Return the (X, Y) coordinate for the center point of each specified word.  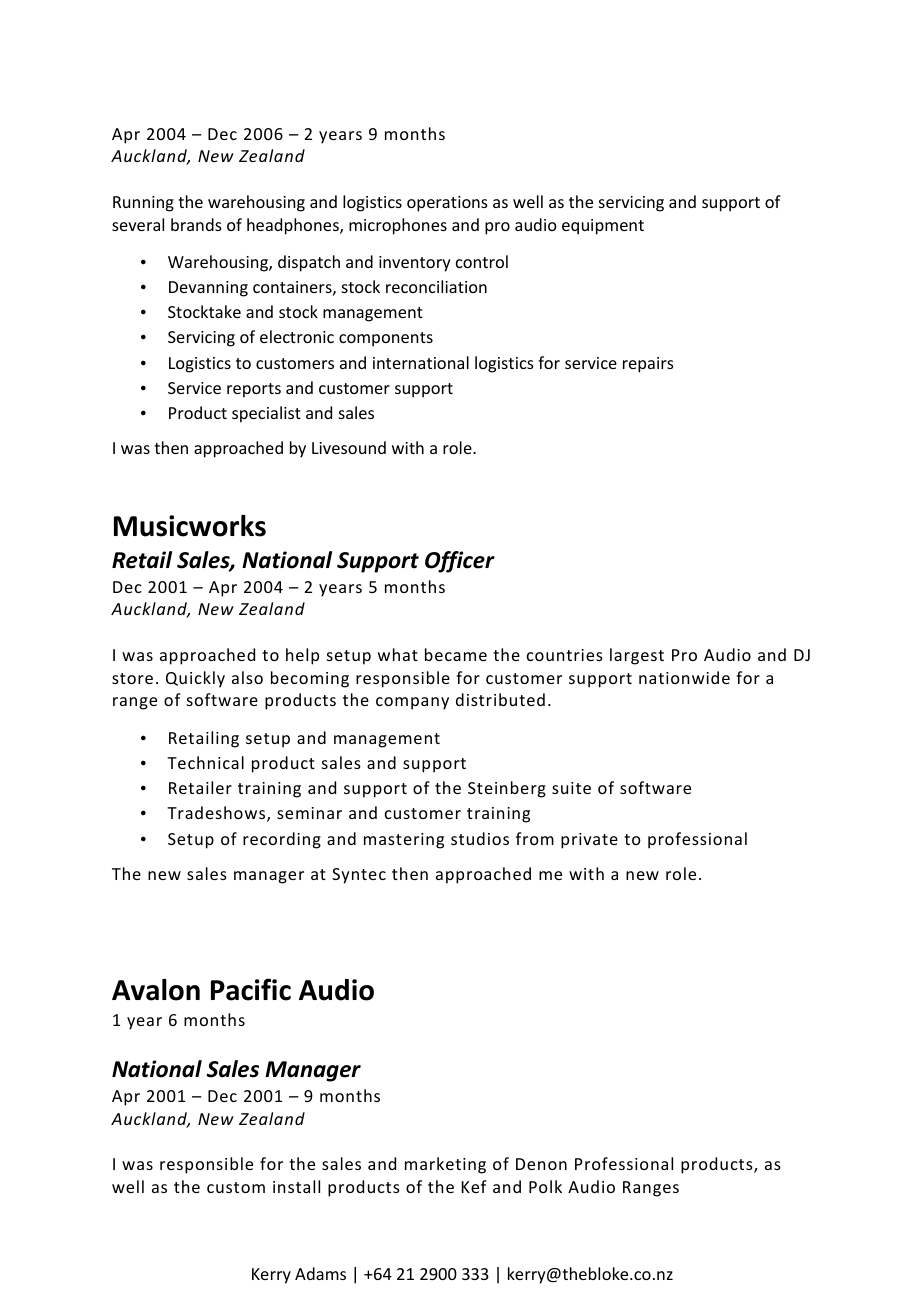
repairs (648, 365)
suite (571, 788)
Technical (205, 762)
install (296, 1186)
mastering (404, 841)
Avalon (156, 990)
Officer (460, 562)
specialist (266, 414)
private (589, 841)
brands (196, 224)
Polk (545, 1186)
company (412, 703)
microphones (398, 226)
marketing (445, 1165)
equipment (603, 227)
